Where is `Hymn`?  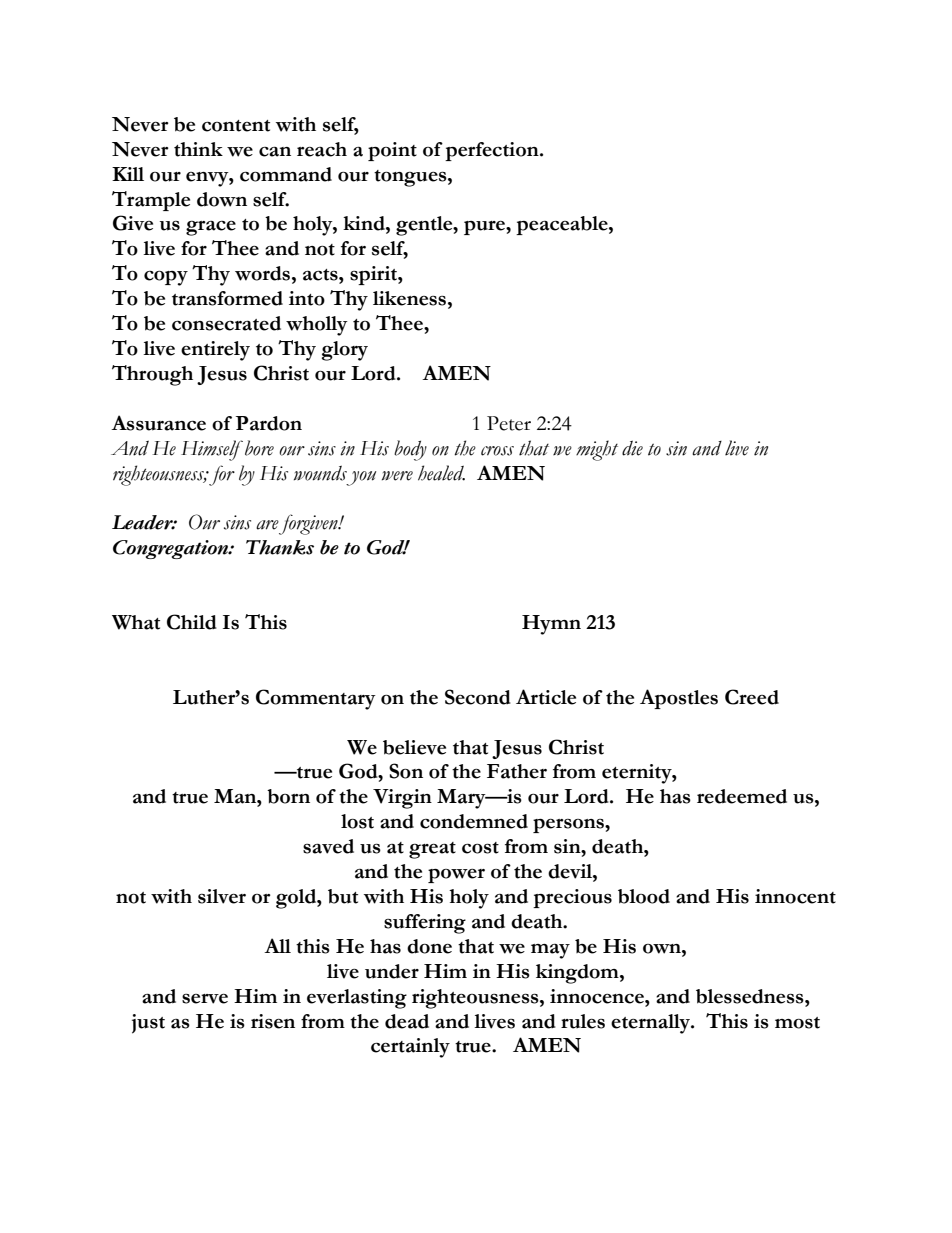
Hymn is located at coordinates (551, 625).
